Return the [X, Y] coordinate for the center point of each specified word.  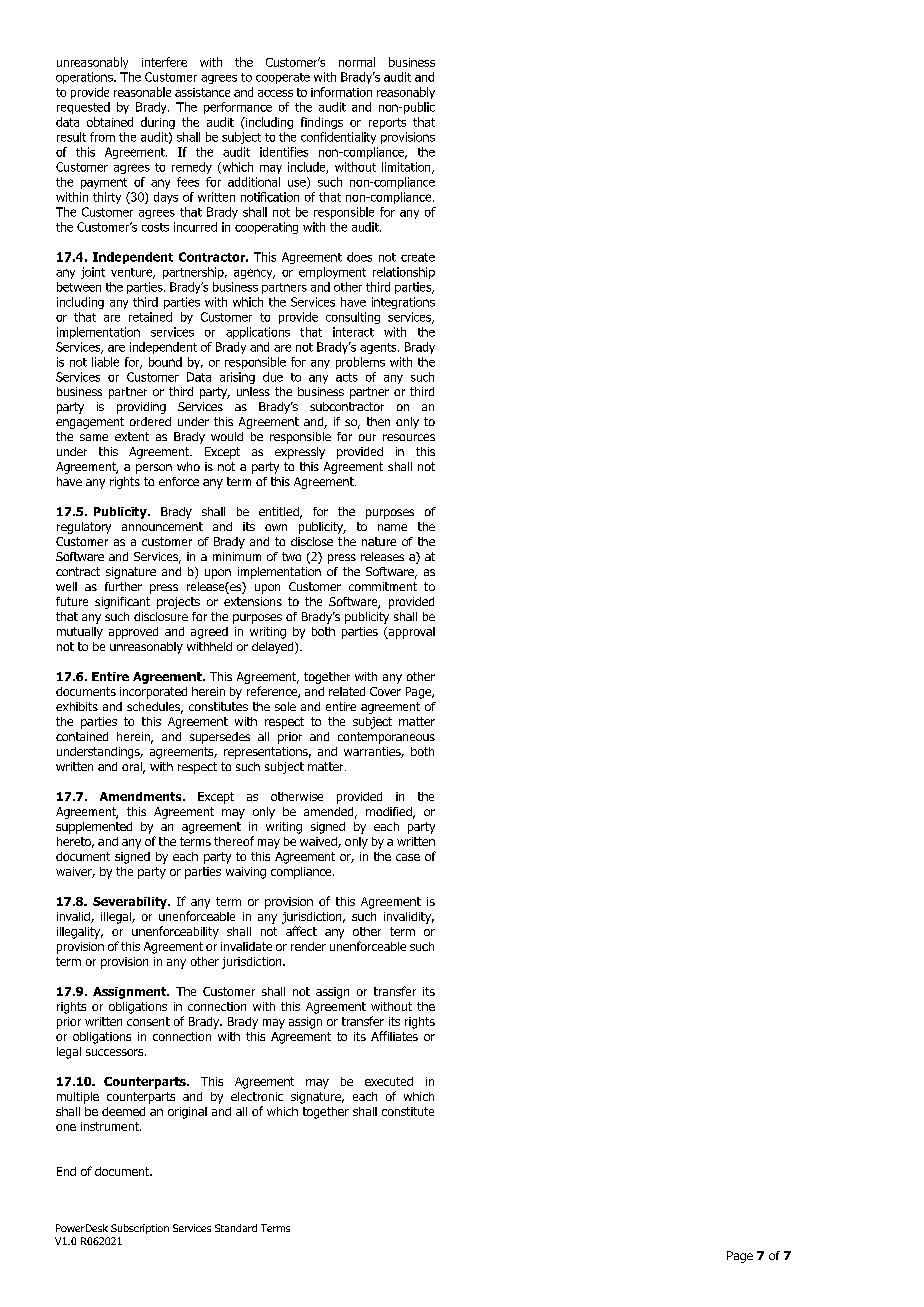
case [408, 857]
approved [133, 633]
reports [387, 123]
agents [379, 348]
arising [237, 378]
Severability [131, 903]
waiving [246, 873]
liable [105, 362]
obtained [110, 122]
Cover [385, 691]
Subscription [140, 1229]
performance [238, 108]
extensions [253, 601]
